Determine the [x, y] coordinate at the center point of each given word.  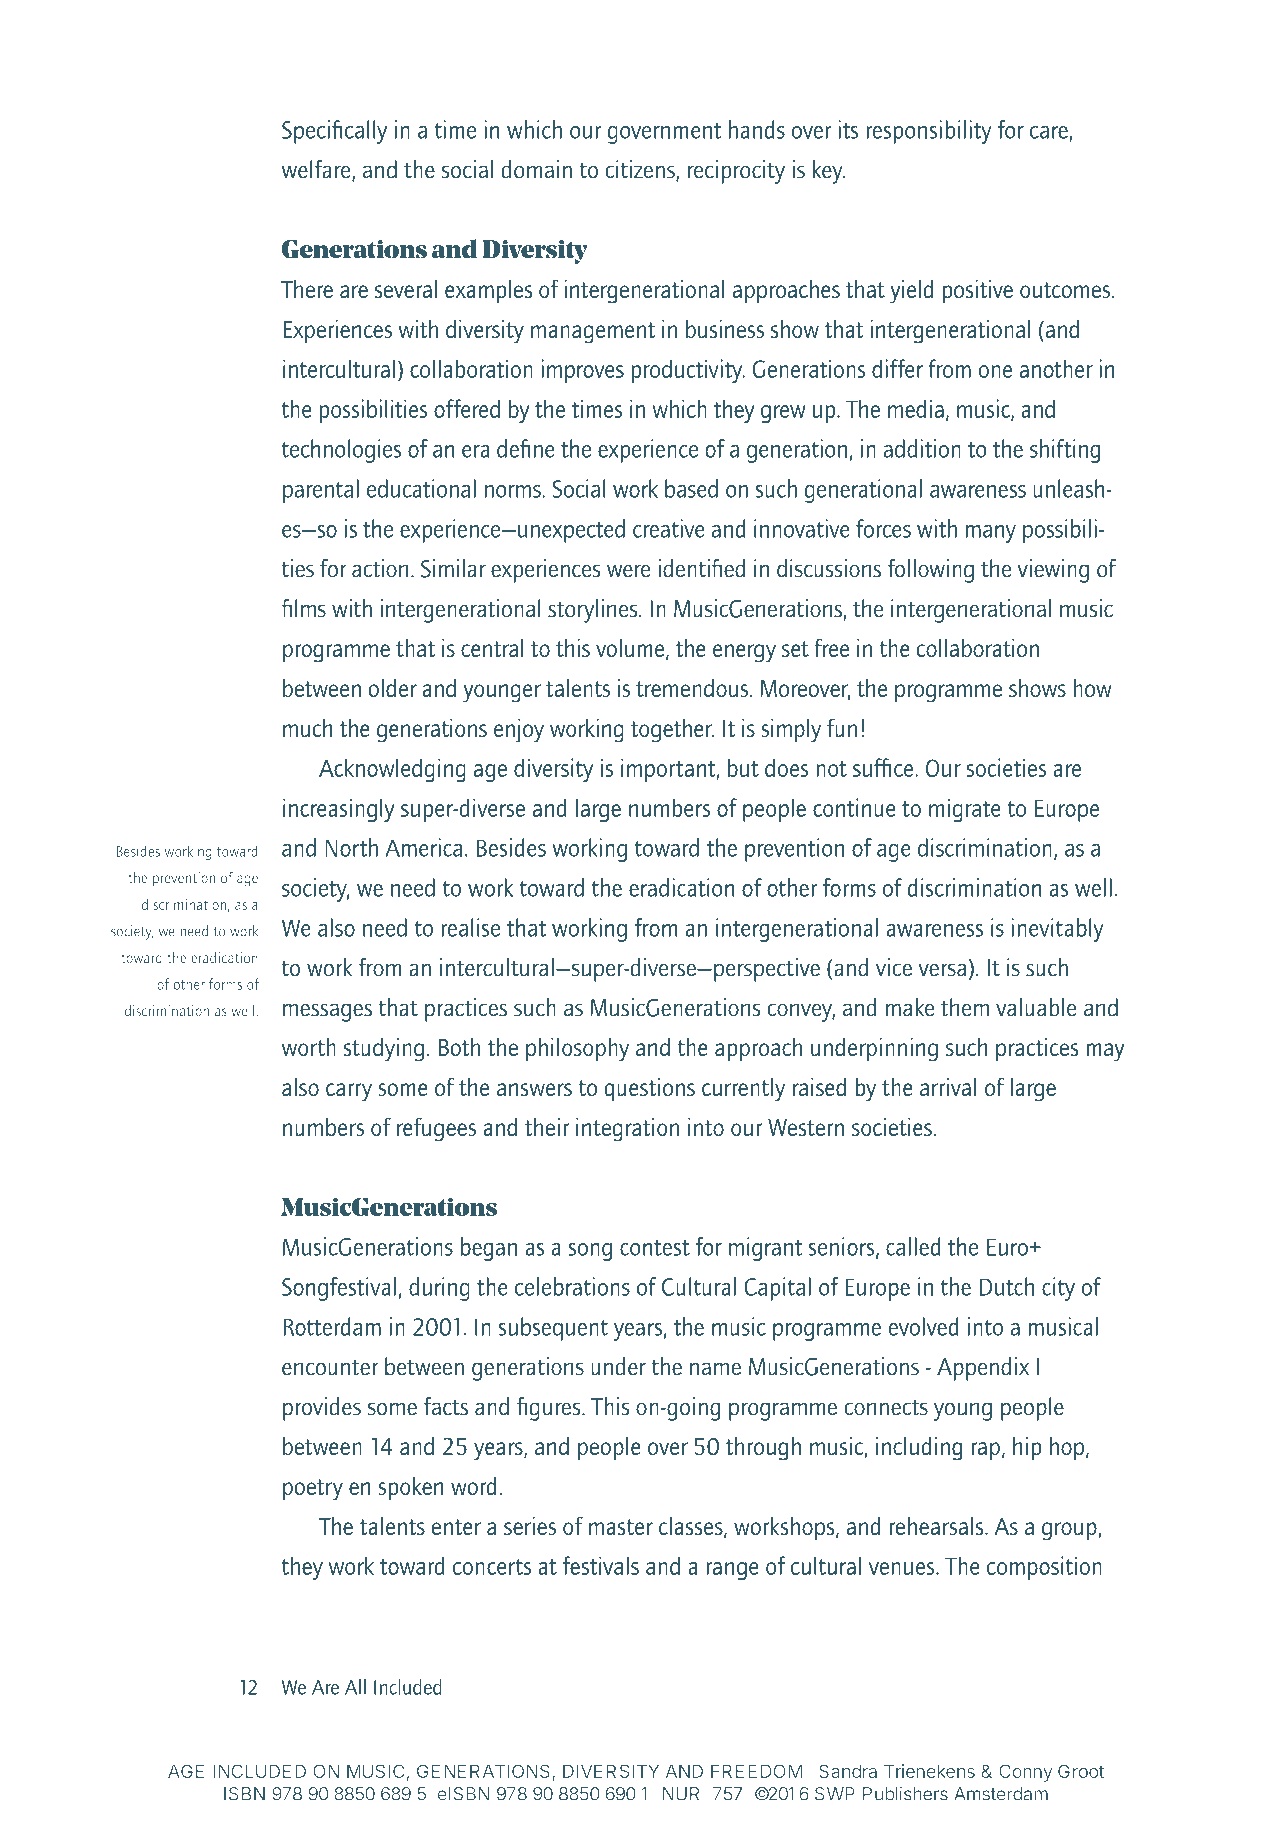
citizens [641, 170]
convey [801, 1012]
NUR [681, 1794]
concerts [492, 1567]
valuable [1036, 1007]
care [1049, 132]
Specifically [334, 132]
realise [471, 927]
